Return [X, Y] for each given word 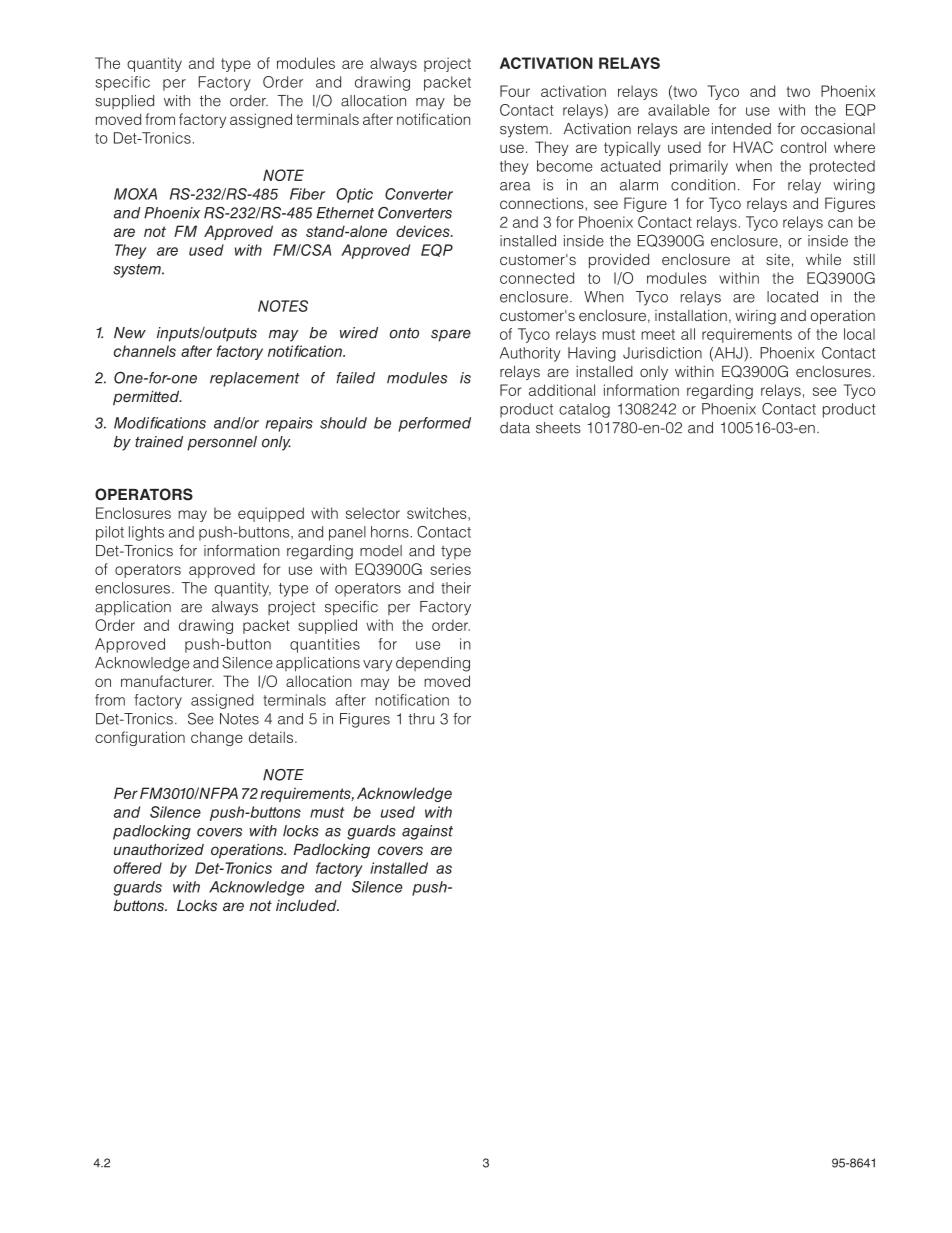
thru [421, 719]
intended [741, 129]
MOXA [135, 194]
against [427, 832]
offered [138, 868]
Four [515, 91]
